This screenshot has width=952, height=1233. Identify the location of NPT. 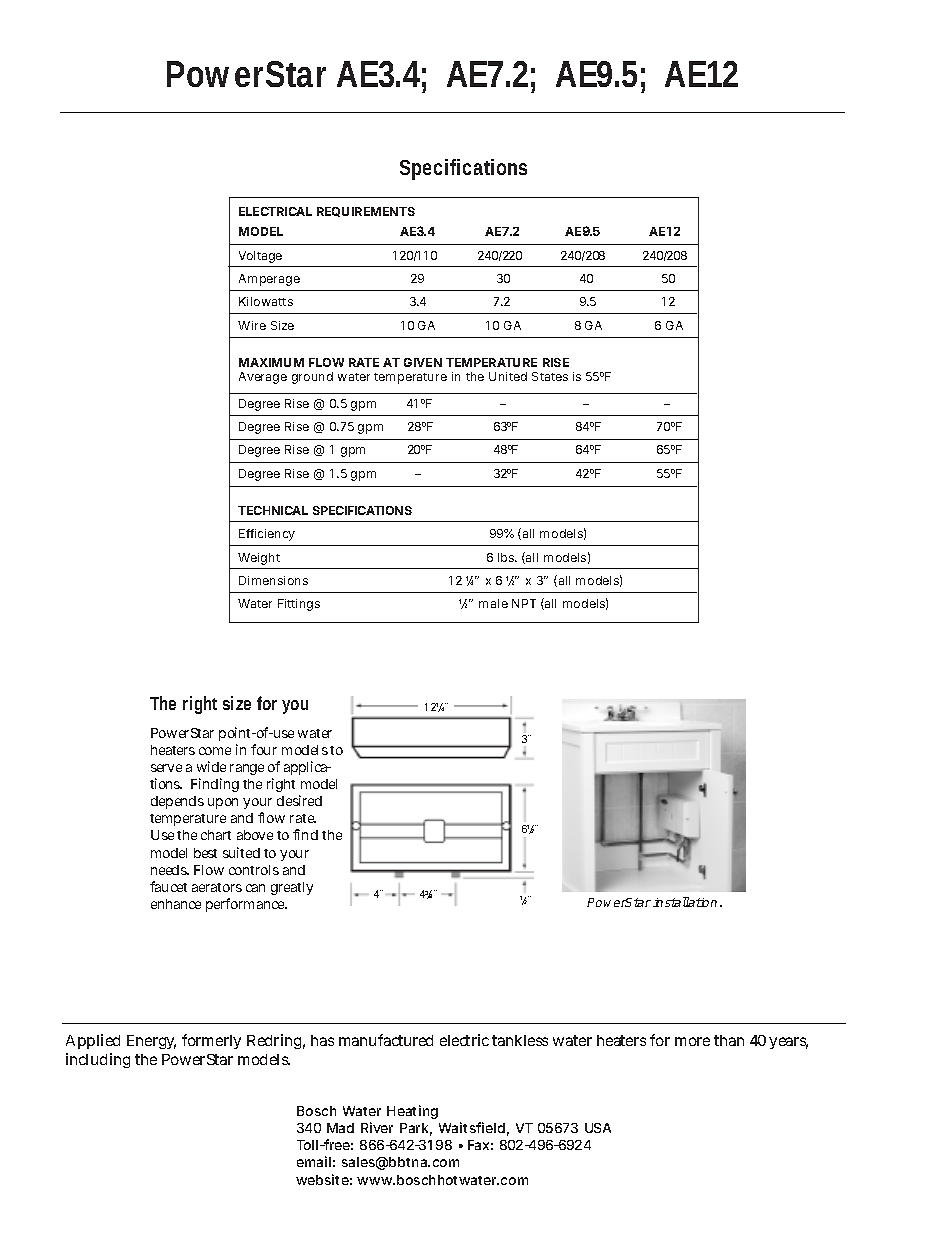
(524, 603).
